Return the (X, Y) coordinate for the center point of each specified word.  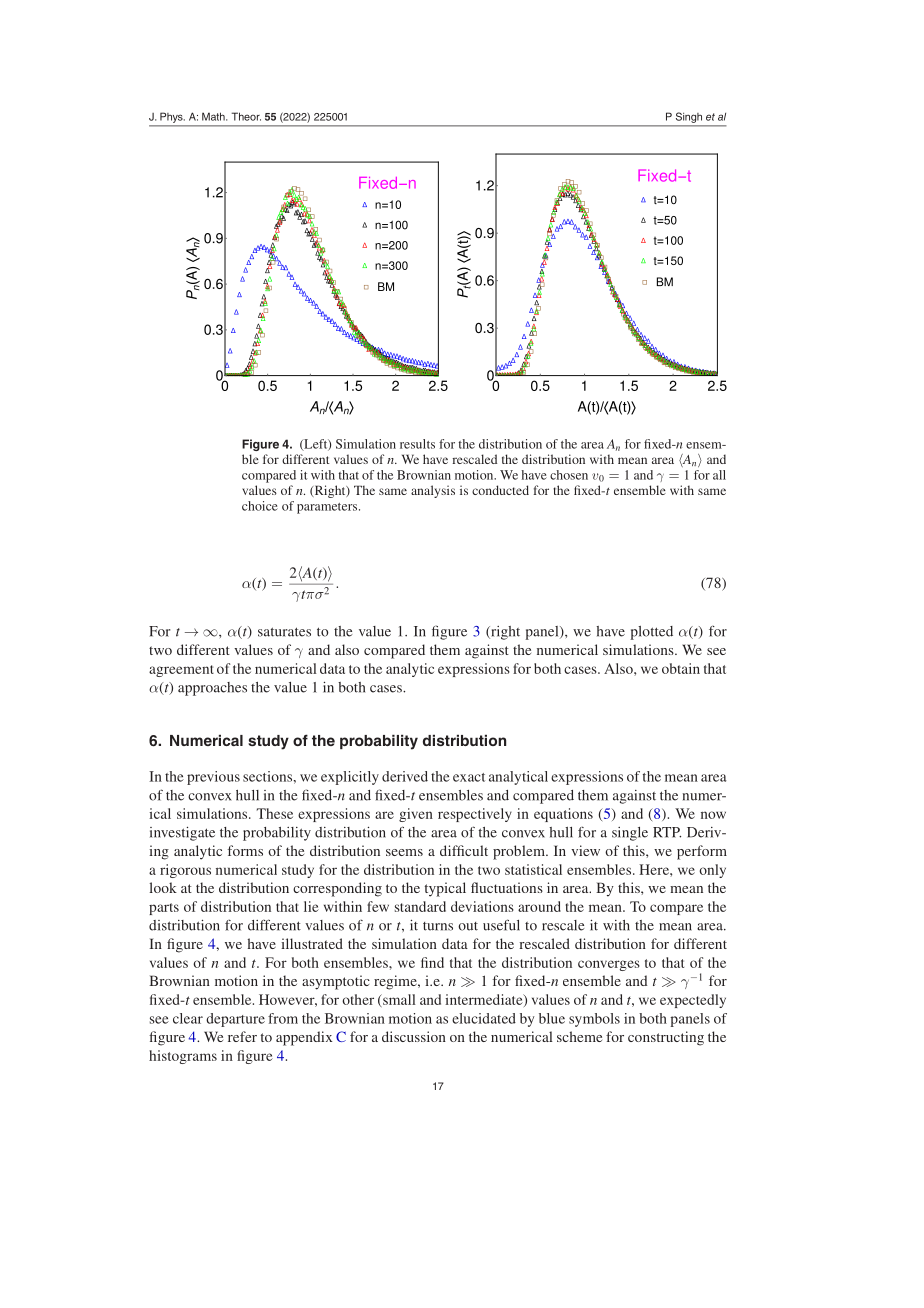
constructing (666, 1038)
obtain (681, 668)
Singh (689, 117)
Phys (172, 118)
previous (213, 778)
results (417, 444)
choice (260, 506)
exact (469, 777)
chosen (569, 475)
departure (235, 1020)
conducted (500, 490)
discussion (414, 1036)
